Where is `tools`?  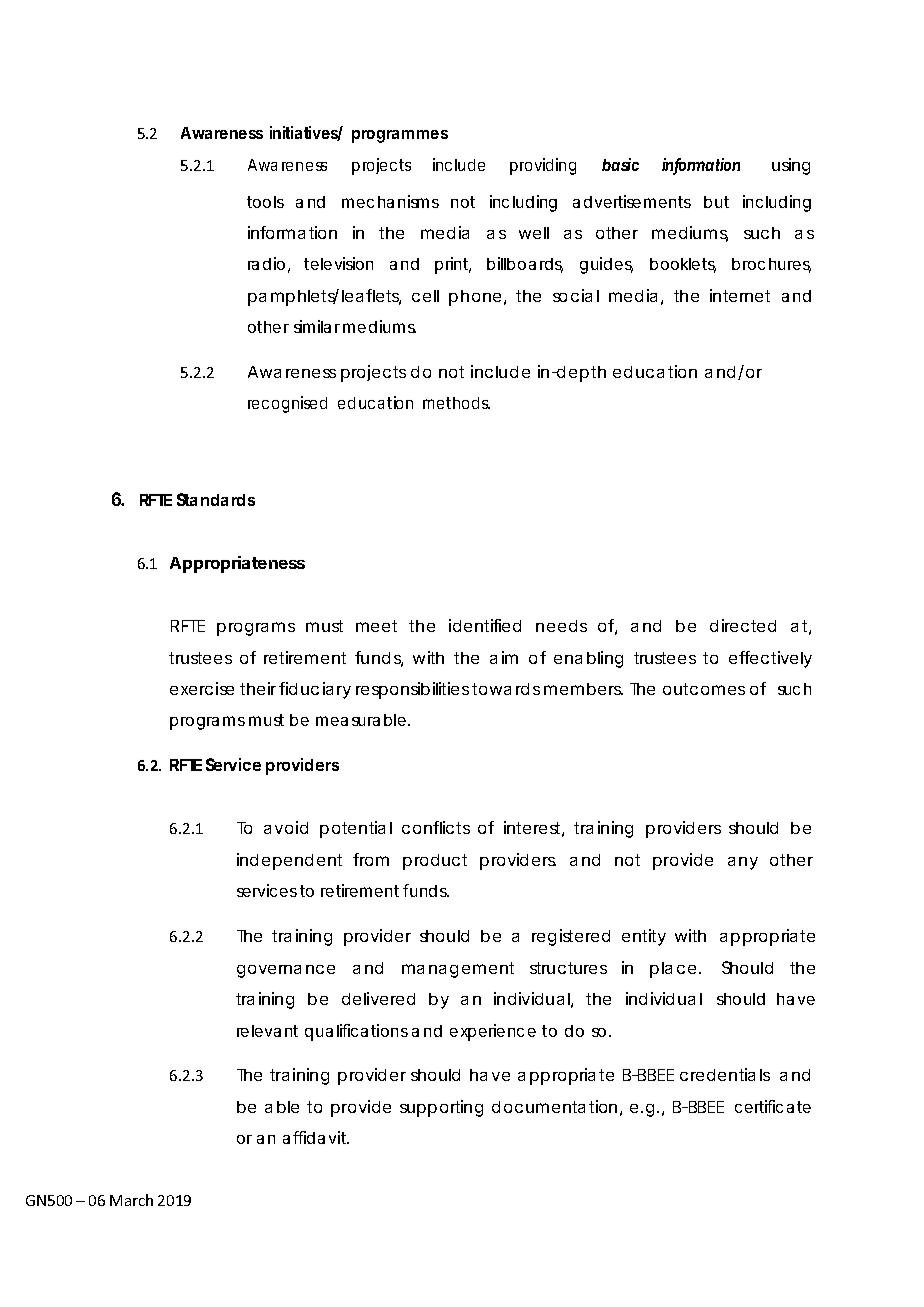 tools is located at coordinates (265, 202).
